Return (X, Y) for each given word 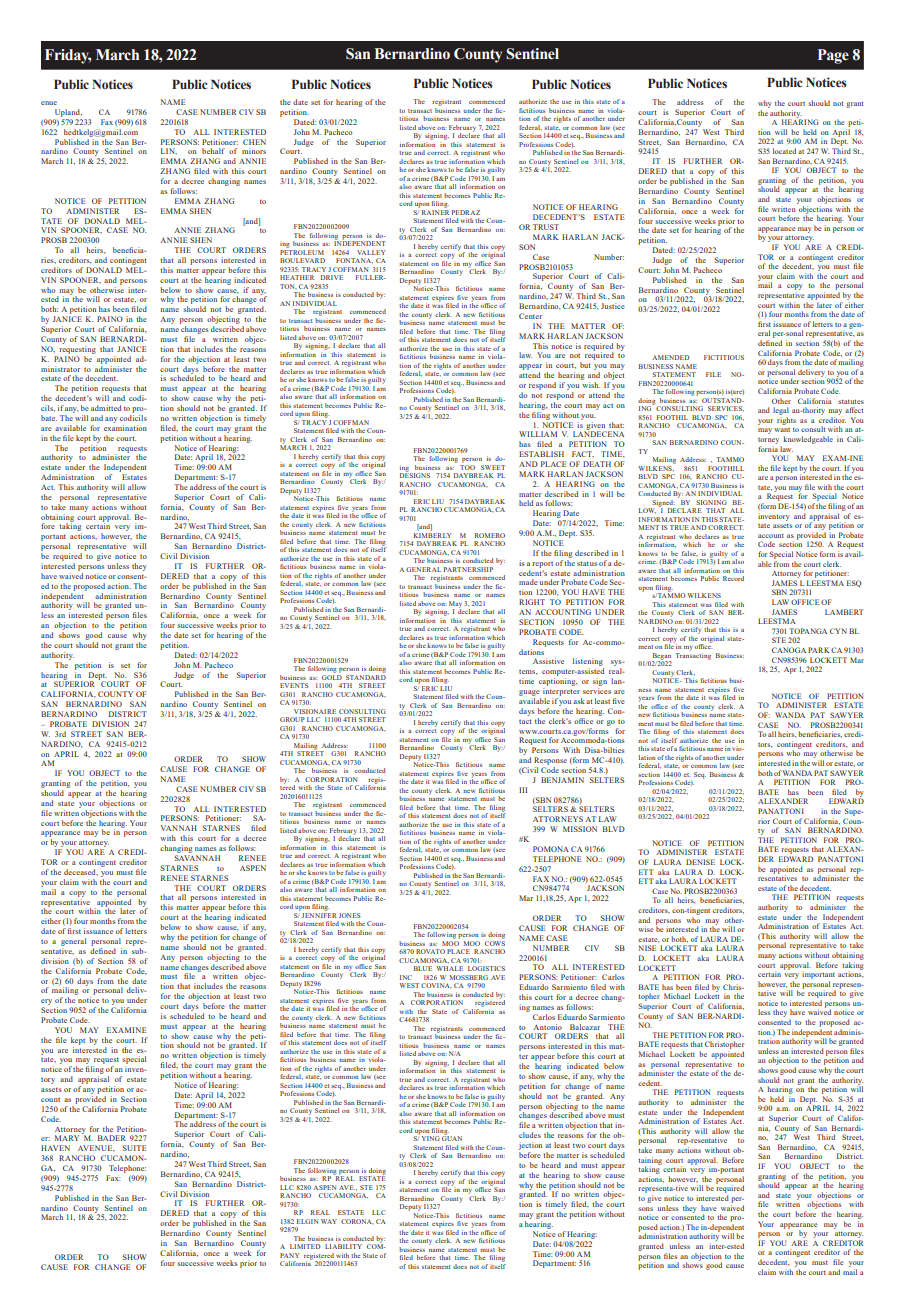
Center (530, 316)
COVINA (436, 985)
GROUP (292, 719)
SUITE (135, 1148)
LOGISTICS (486, 968)
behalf (213, 151)
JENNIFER (319, 915)
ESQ (854, 583)
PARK (819, 650)
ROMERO (490, 535)
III (523, 790)
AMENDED (671, 357)
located (784, 151)
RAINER (435, 212)
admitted (106, 408)
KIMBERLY (433, 535)
